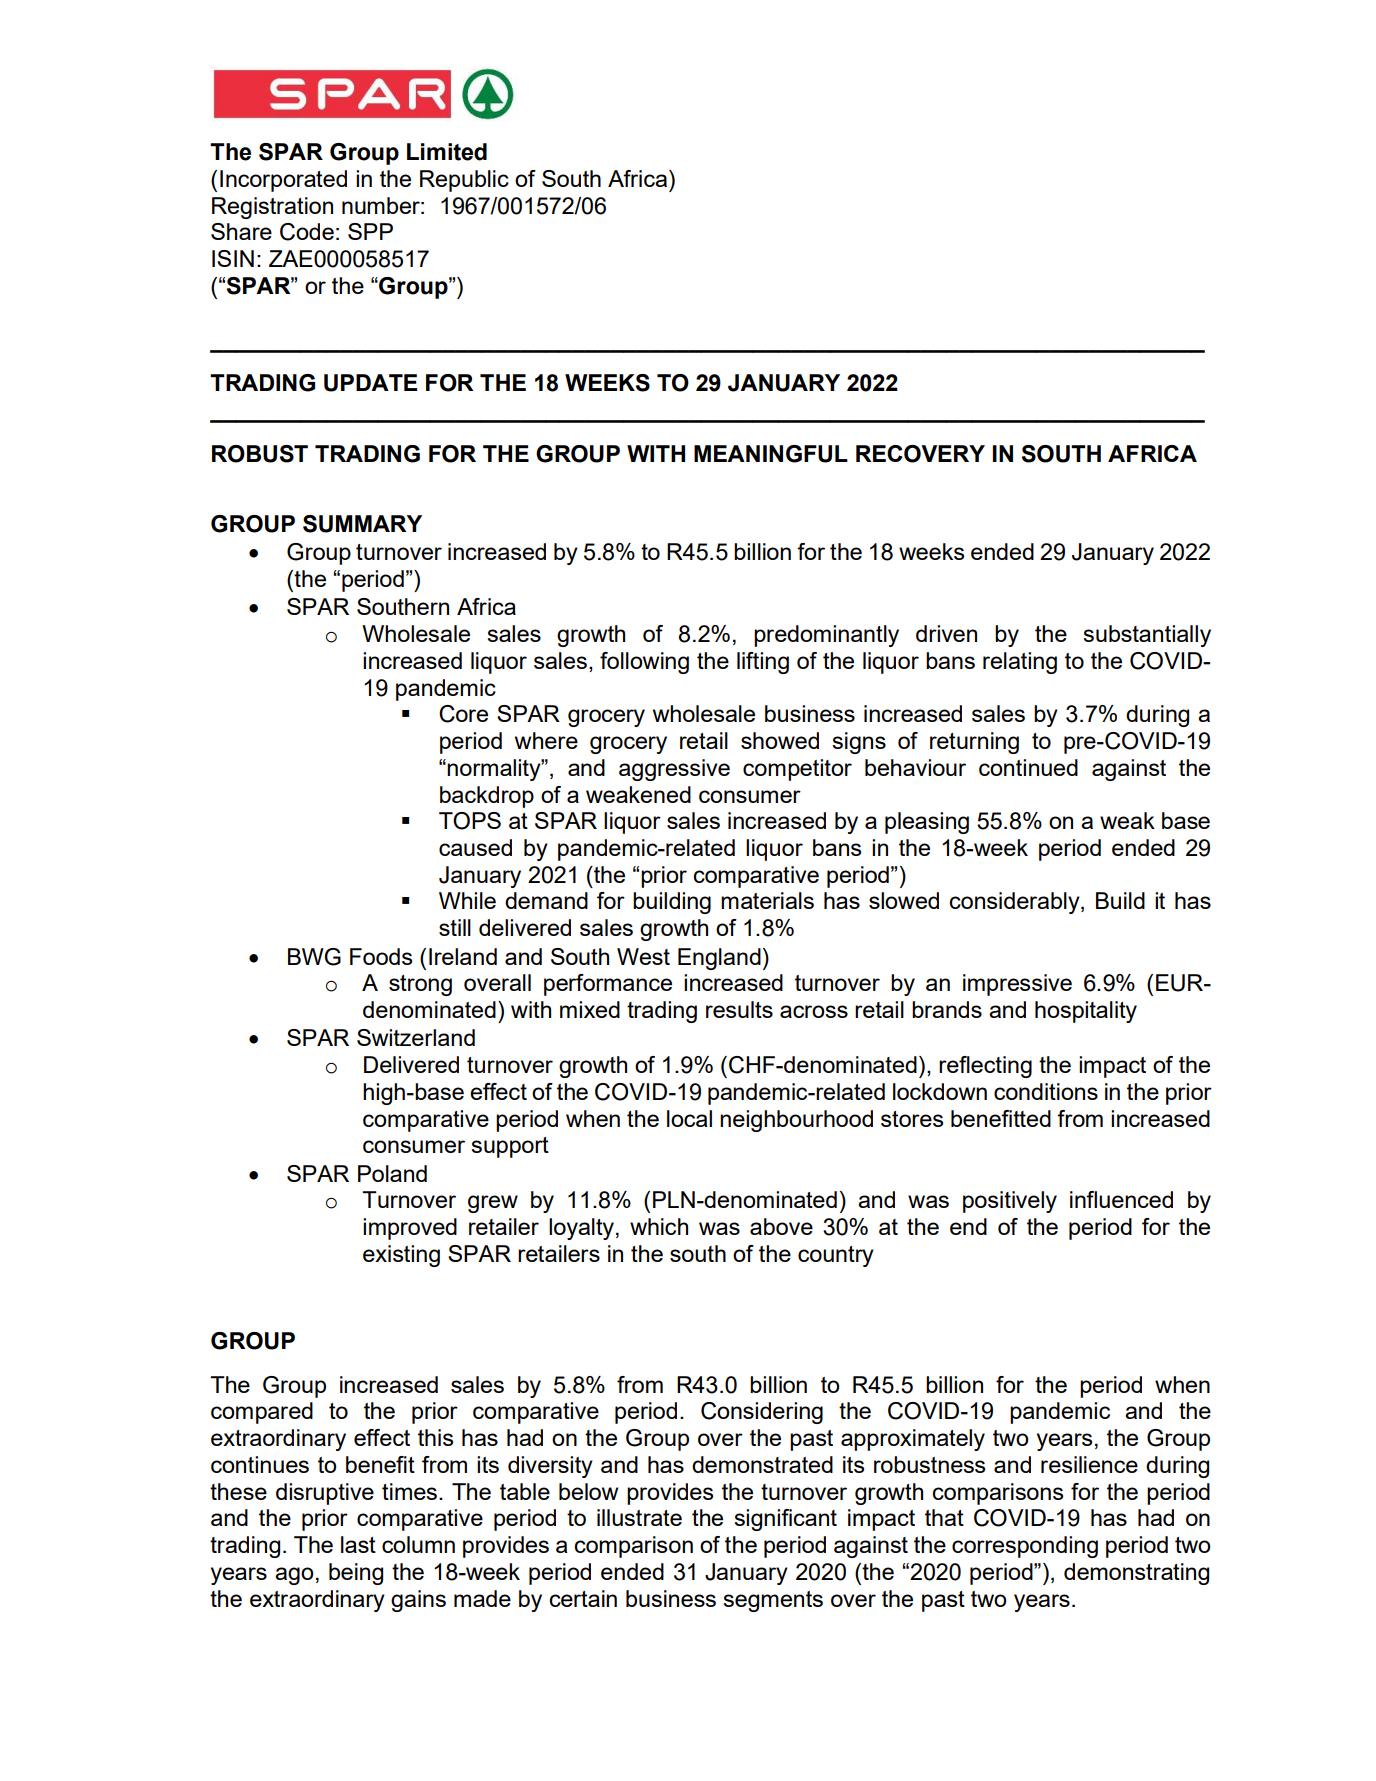 The image size is (1376, 1781). What do you see at coordinates (689, 1118) in the document?
I see `local` at bounding box center [689, 1118].
